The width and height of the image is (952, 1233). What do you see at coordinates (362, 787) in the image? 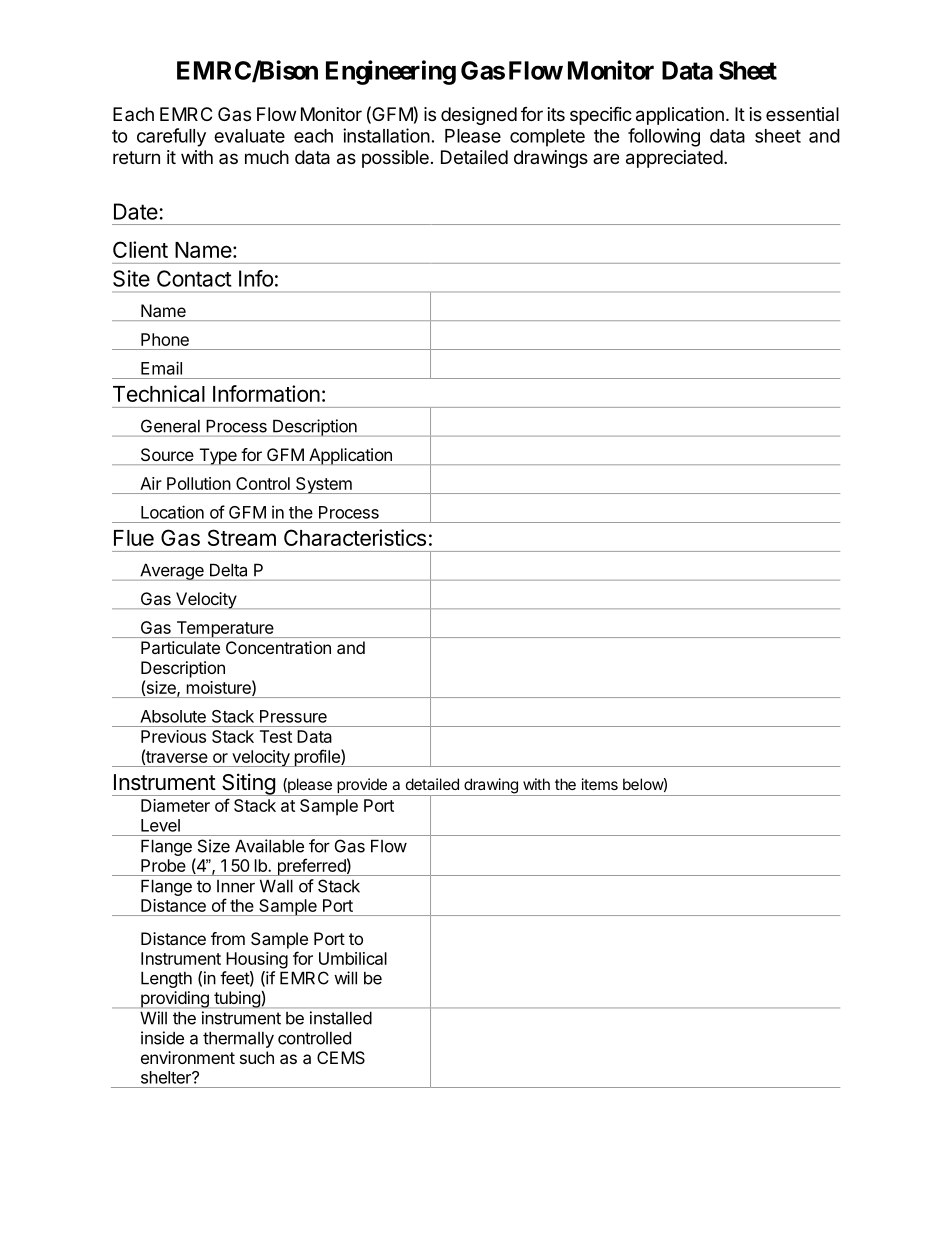
I see `provide` at bounding box center [362, 787].
